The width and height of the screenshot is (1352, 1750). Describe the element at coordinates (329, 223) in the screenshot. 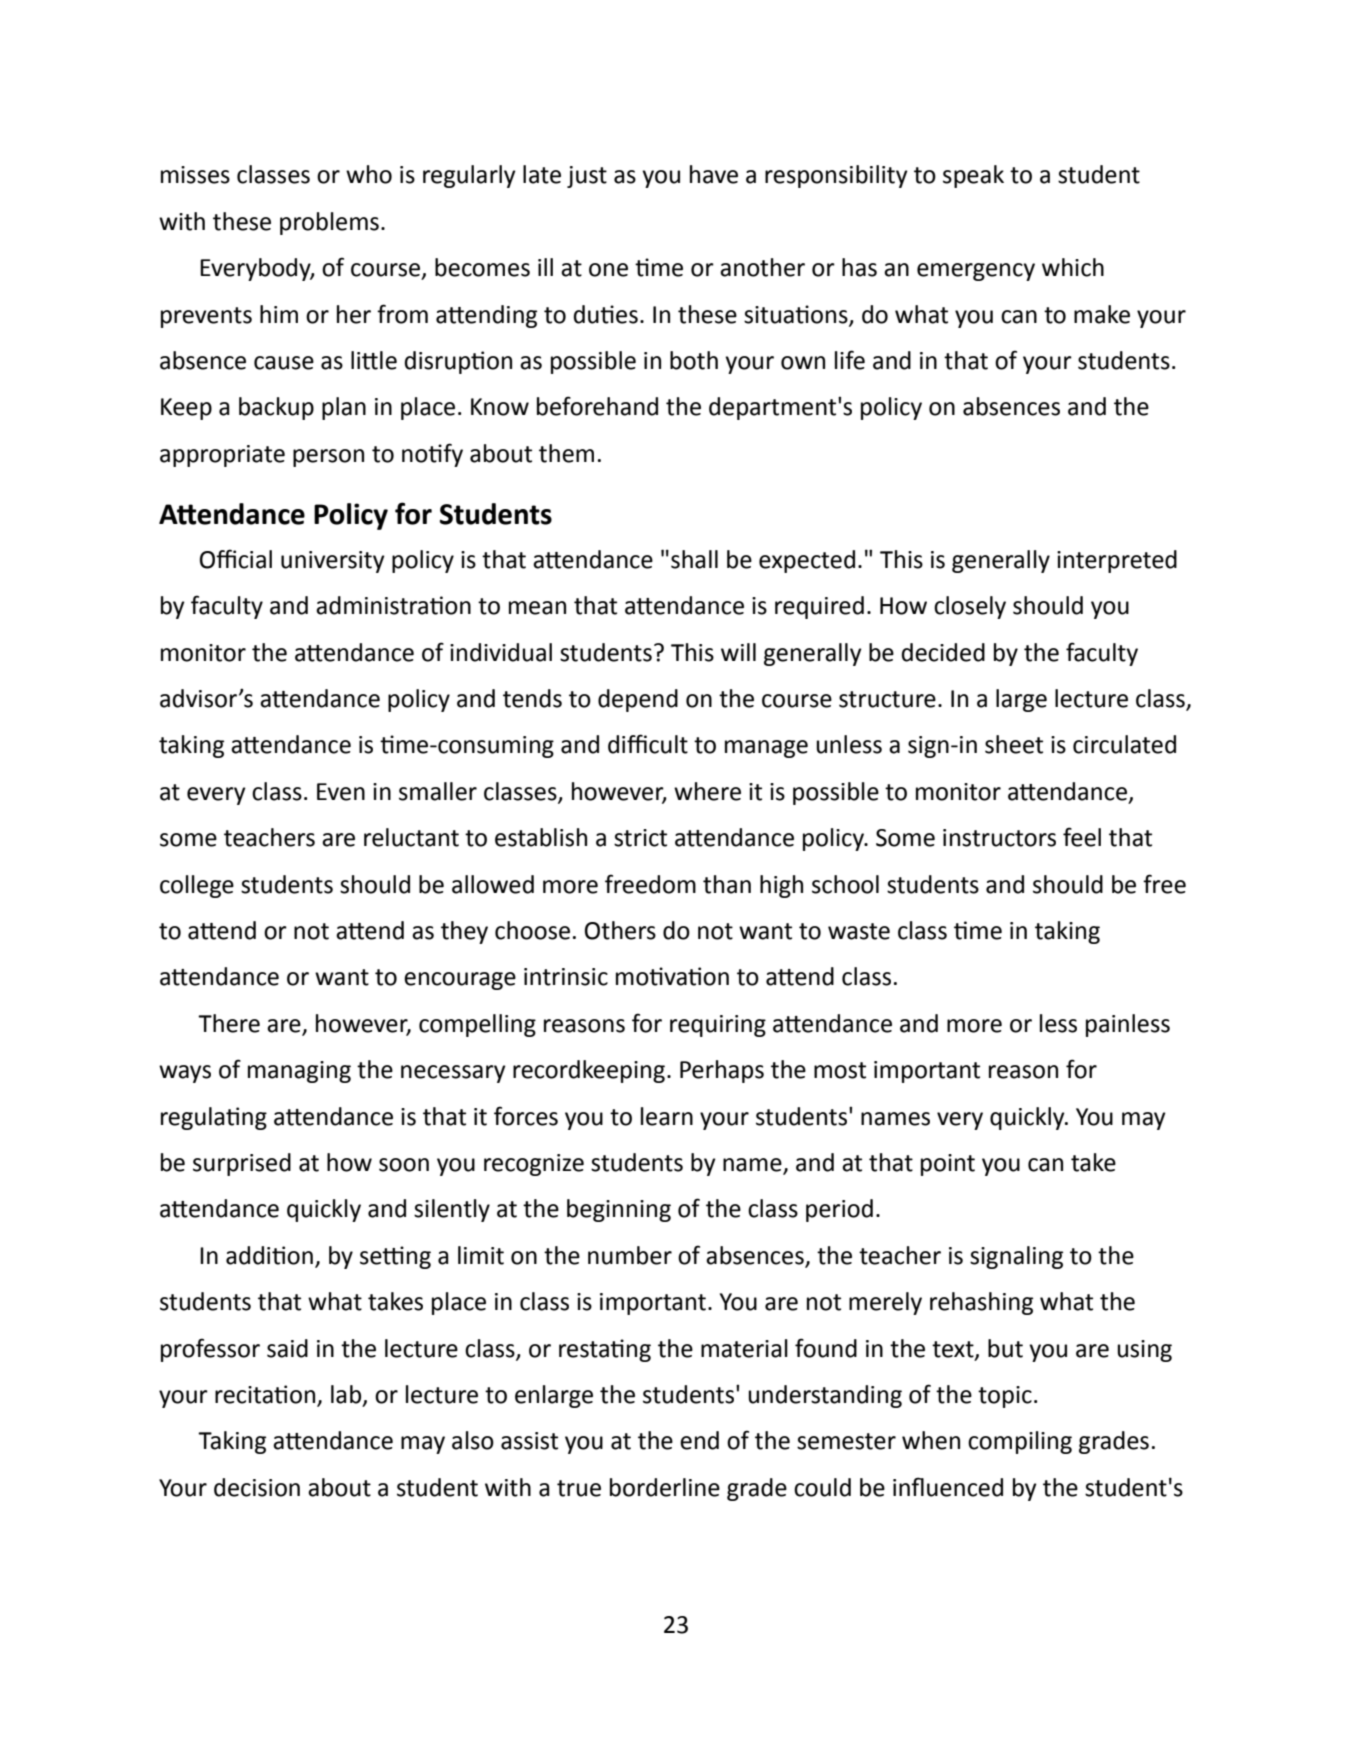

I see `problems` at that location.
